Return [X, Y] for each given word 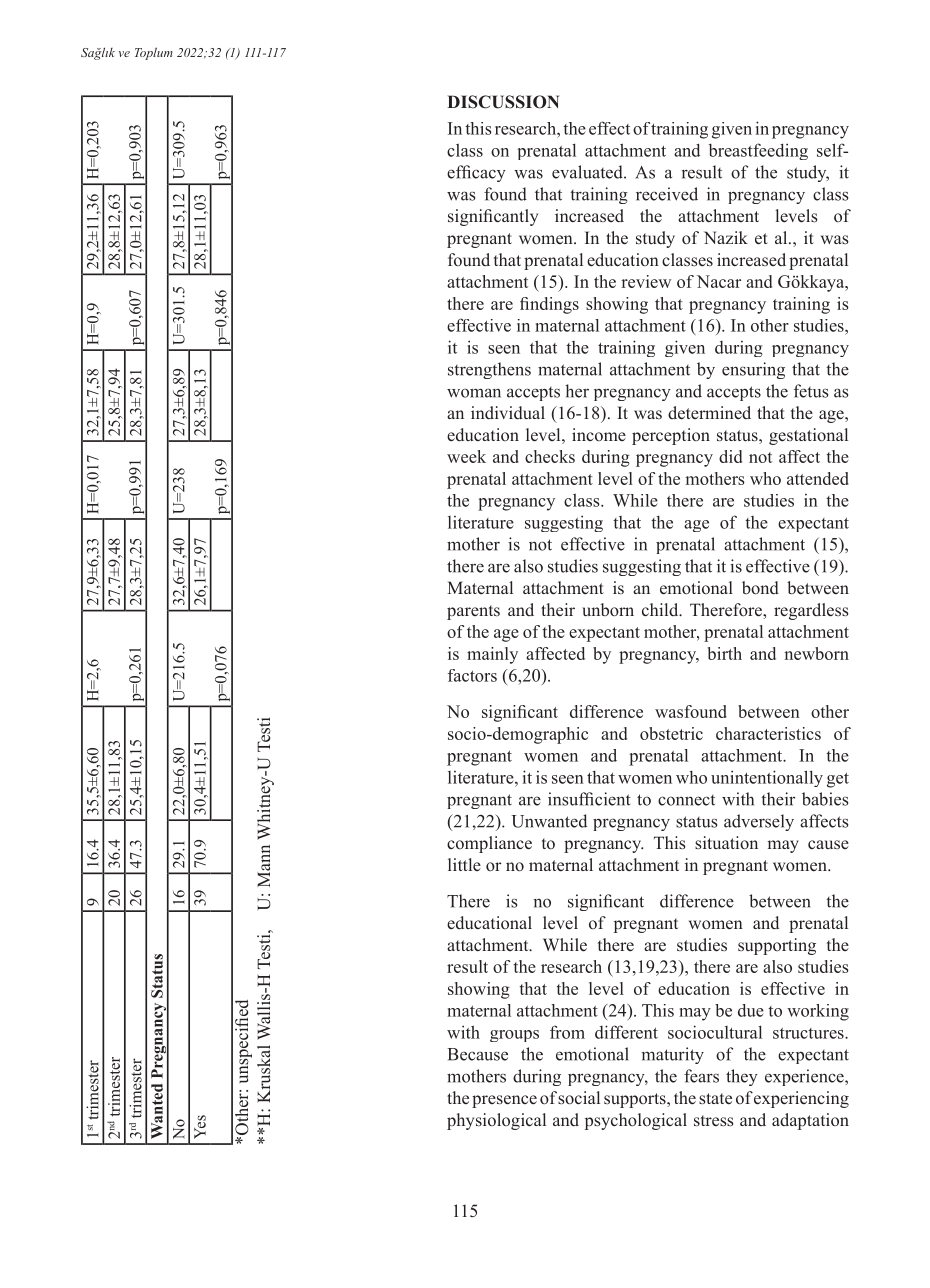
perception [671, 436]
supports [636, 1100]
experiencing [801, 1099]
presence [504, 1101]
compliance [489, 844]
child [661, 609]
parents [473, 612]
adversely [759, 822]
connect [686, 800]
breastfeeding [758, 151]
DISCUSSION [503, 102]
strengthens [489, 370]
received [667, 194]
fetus [811, 391]
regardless [811, 611]
